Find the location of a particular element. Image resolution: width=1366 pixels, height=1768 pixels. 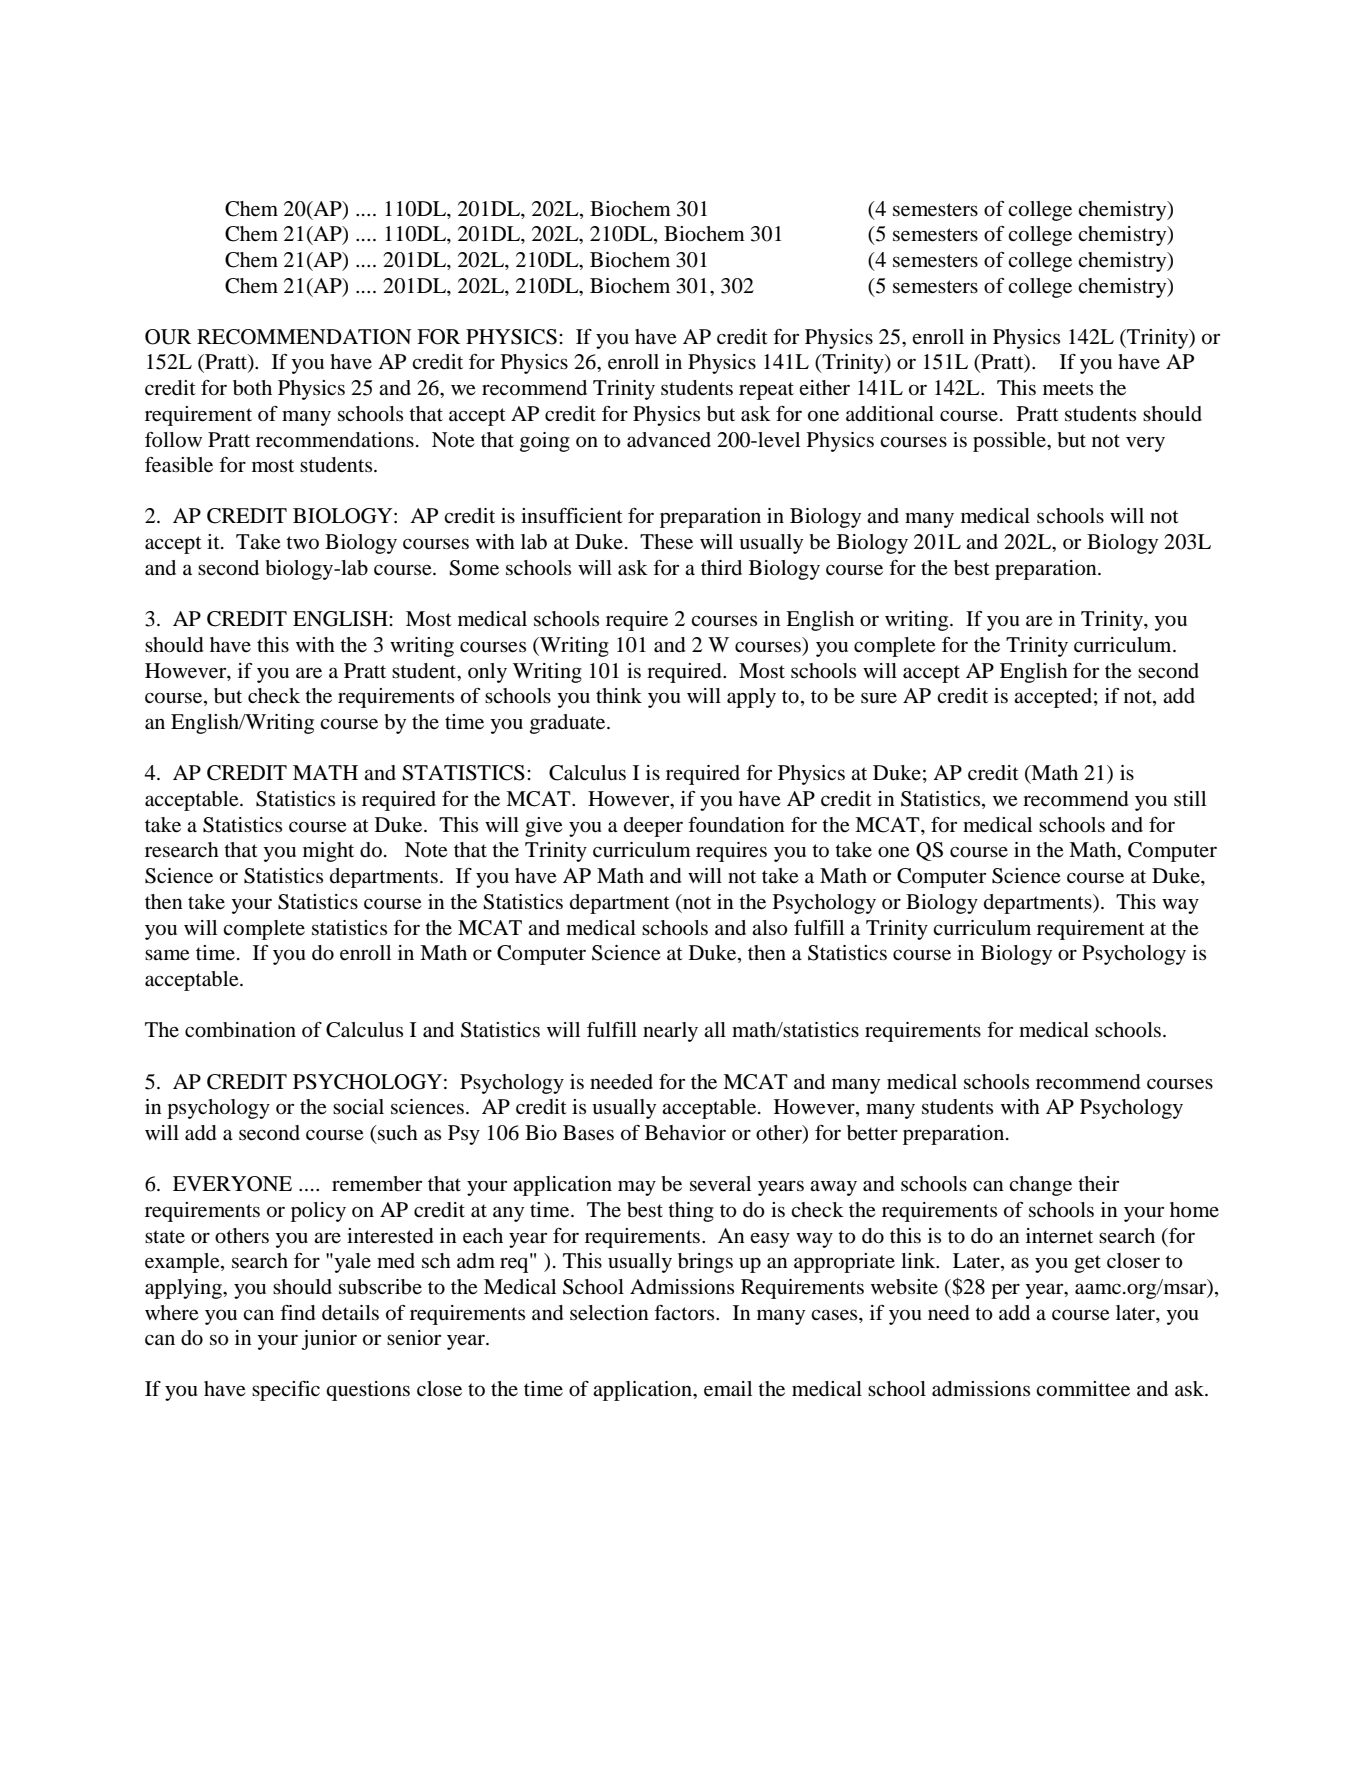

email is located at coordinates (728, 1389).
